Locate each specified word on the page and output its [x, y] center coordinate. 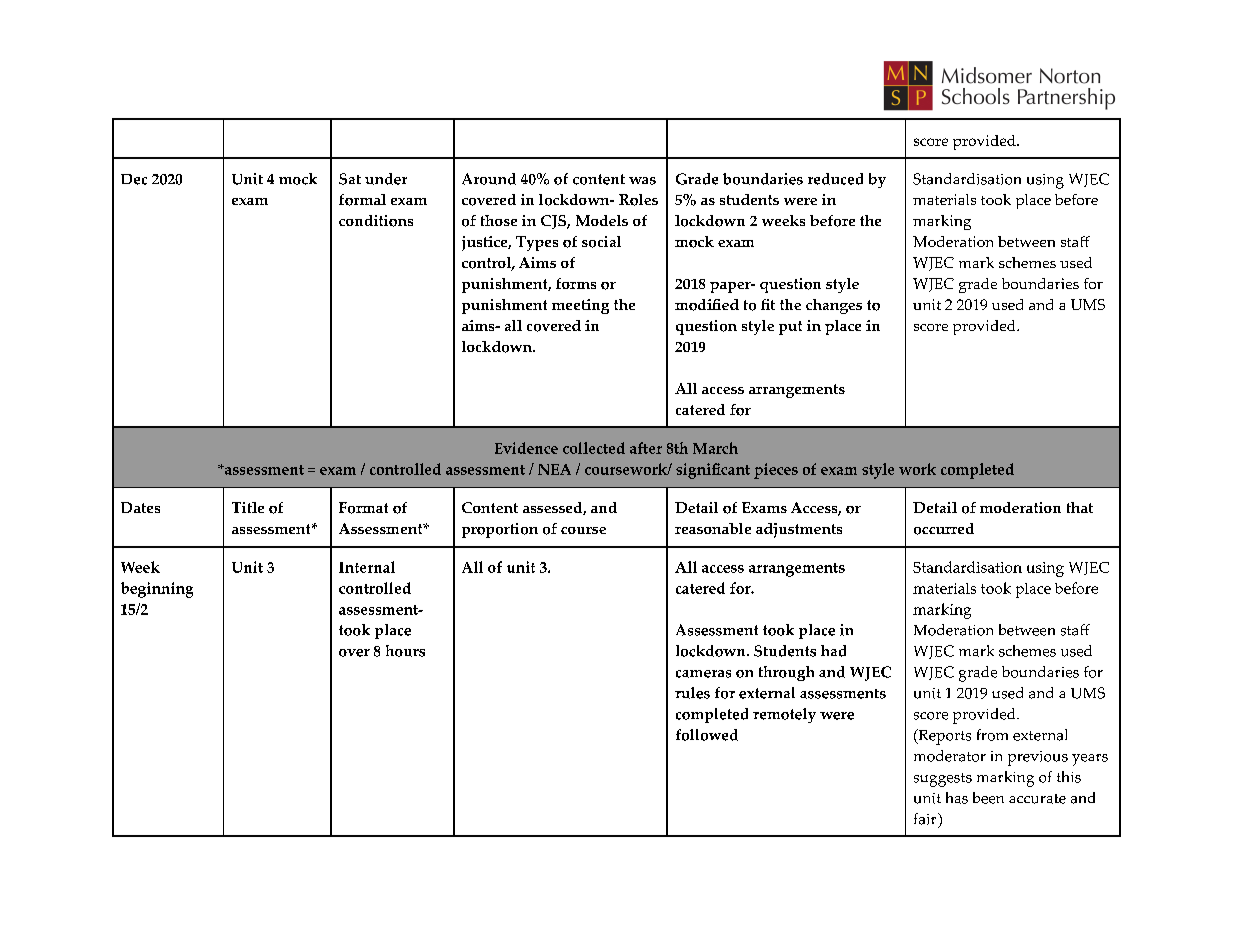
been [988, 798]
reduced [835, 179]
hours [405, 651]
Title [248, 507]
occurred [944, 529]
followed [707, 735]
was [642, 181]
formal [362, 200]
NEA [554, 469]
